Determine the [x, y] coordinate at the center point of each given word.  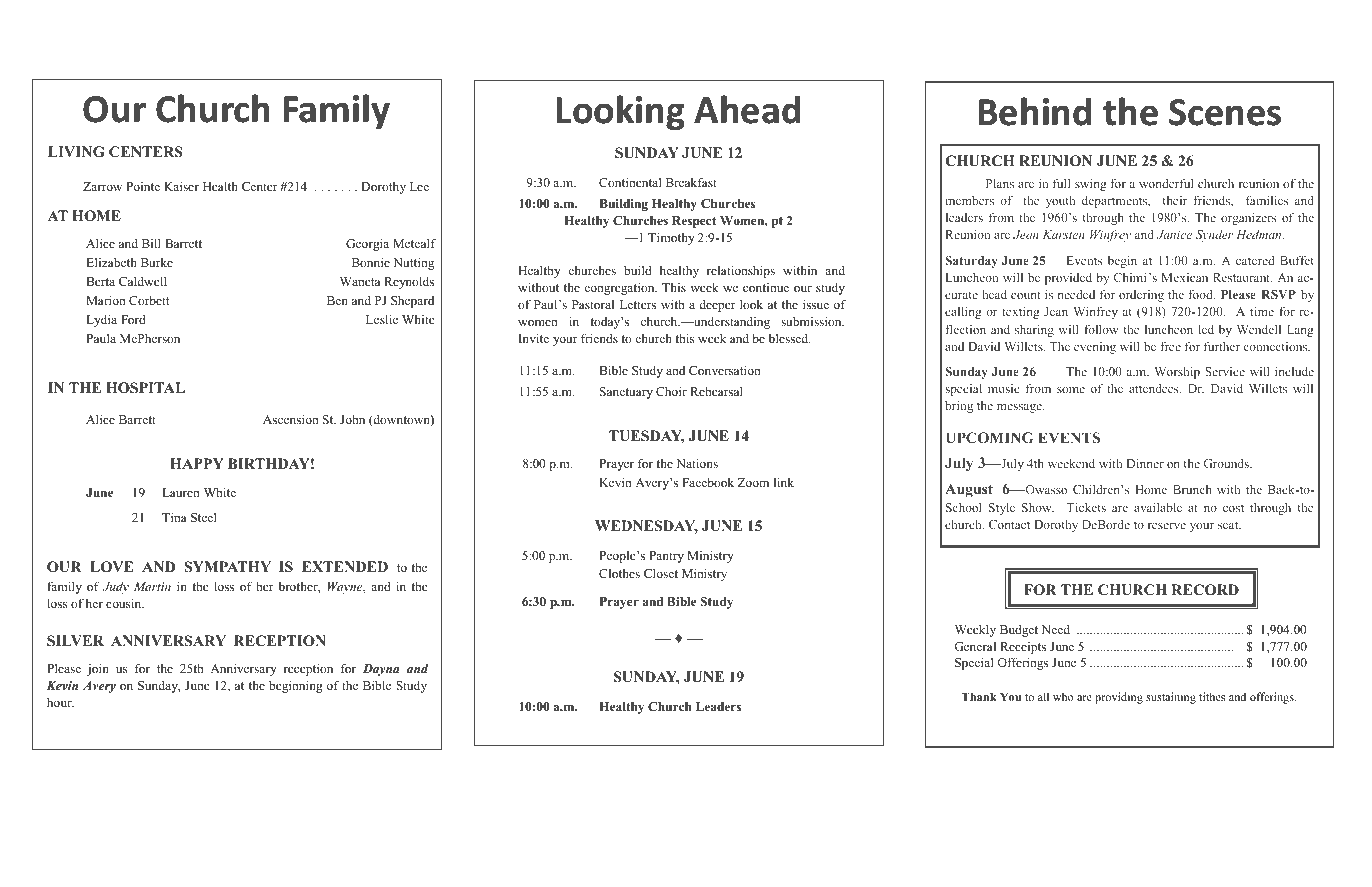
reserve [1167, 526]
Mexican [1185, 277]
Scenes [1225, 112]
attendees [1155, 388]
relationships [741, 271]
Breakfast [691, 182]
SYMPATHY [228, 567]
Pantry [666, 557]
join [98, 669]
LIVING [76, 152]
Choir [671, 391]
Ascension [290, 419]
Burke [157, 262]
